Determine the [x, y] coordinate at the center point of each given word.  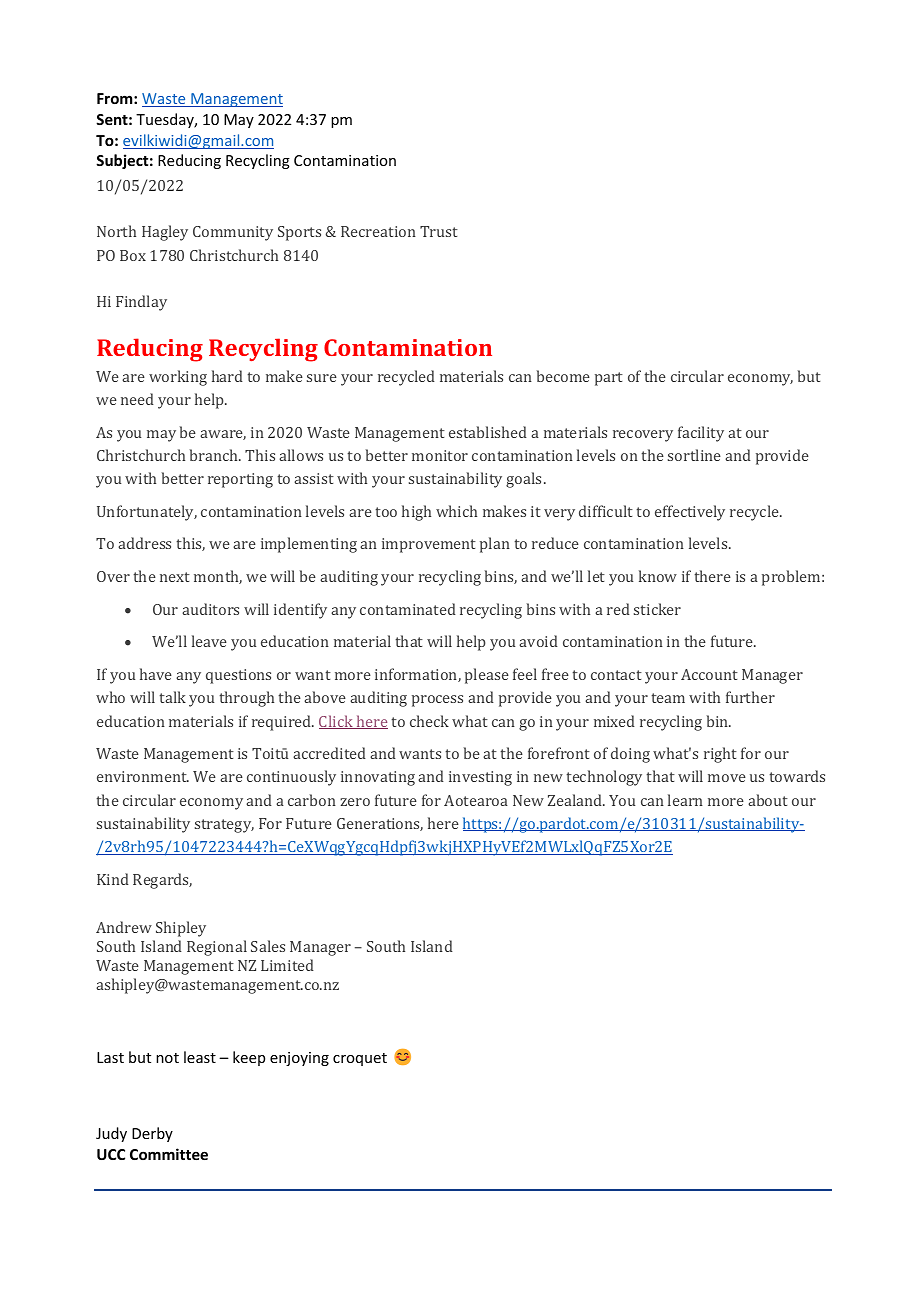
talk [172, 697]
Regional [217, 948]
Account [709, 674]
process [437, 701]
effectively [690, 513]
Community [233, 233]
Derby [152, 1134]
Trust [439, 231]
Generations [380, 824]
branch [215, 455]
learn [685, 800]
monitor [440, 455]
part [609, 379]
